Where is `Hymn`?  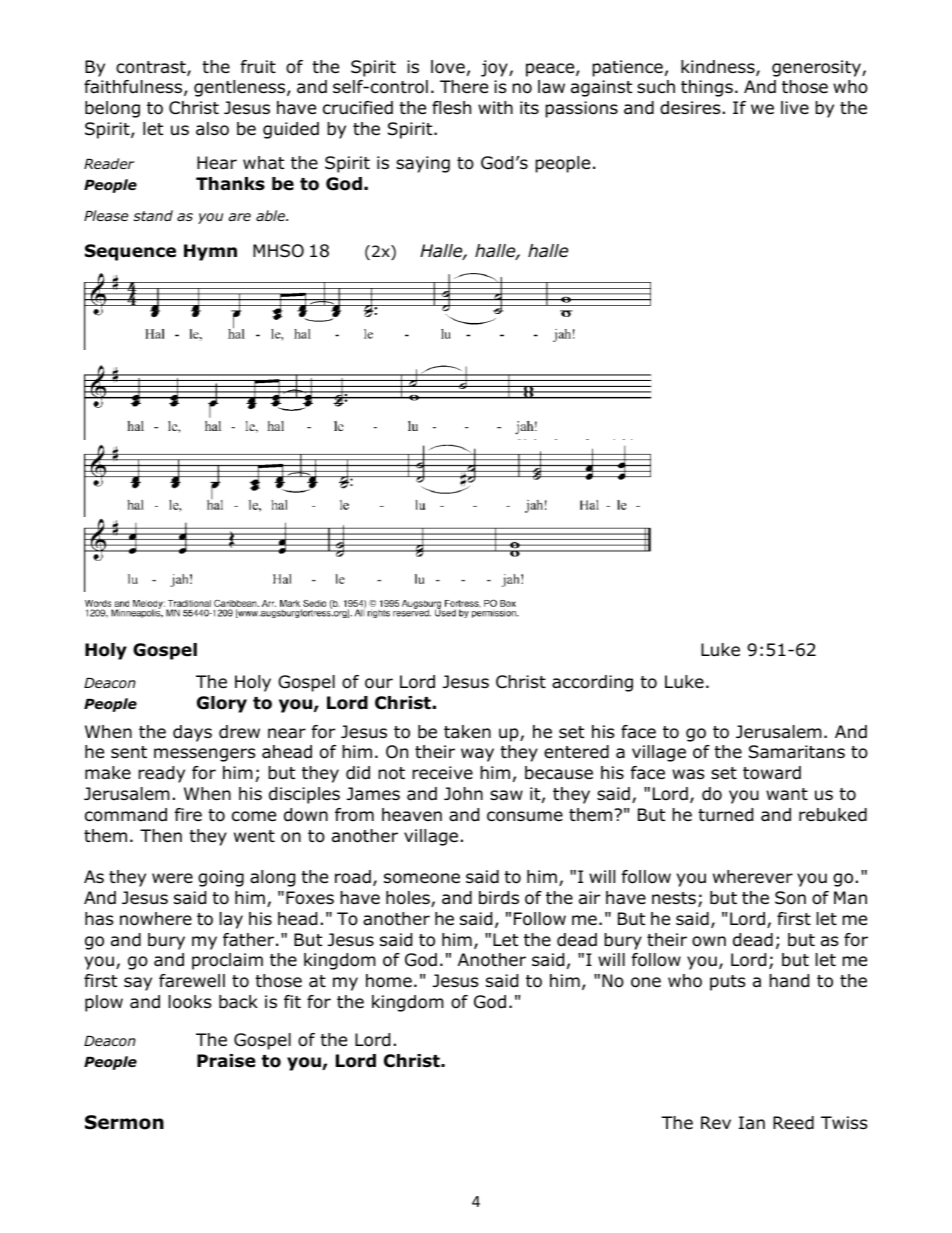 Hymn is located at coordinates (210, 252).
